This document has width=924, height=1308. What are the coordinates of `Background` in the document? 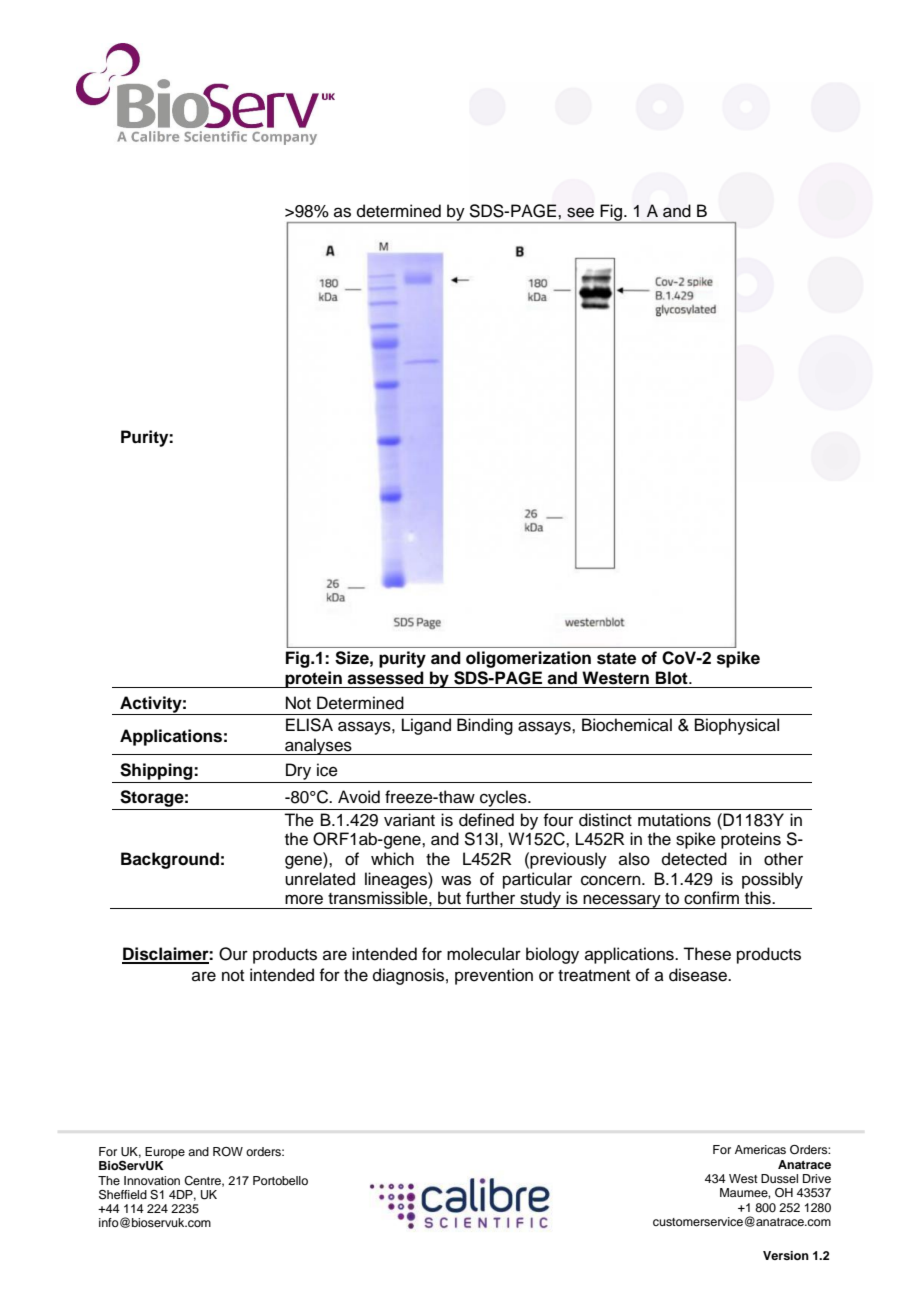 It's located at (170, 860).
